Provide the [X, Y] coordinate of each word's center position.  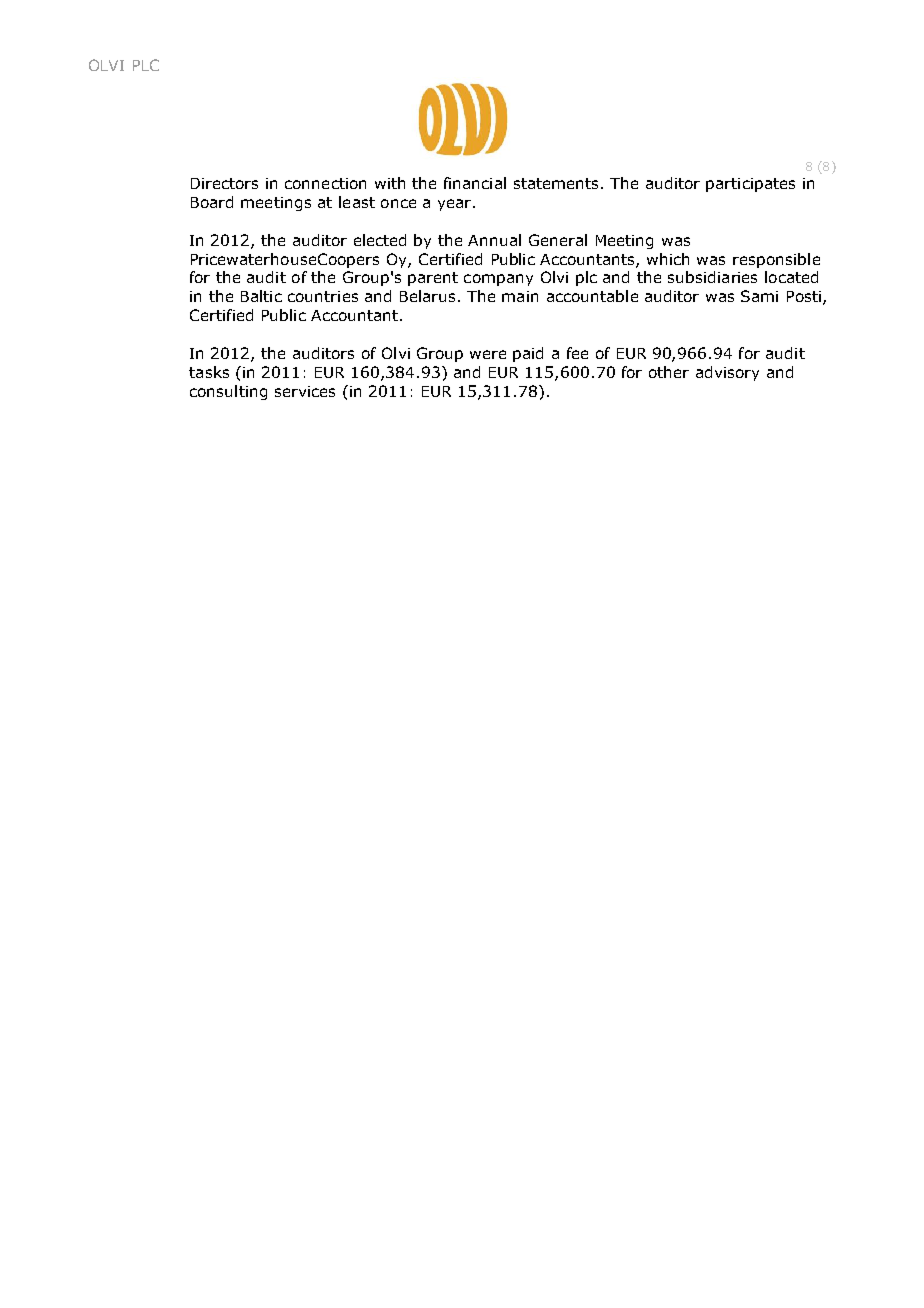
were [488, 354]
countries [323, 296]
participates [750, 185]
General [558, 240]
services [305, 391]
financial [475, 183]
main [520, 296]
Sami [759, 296]
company [498, 280]
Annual [494, 240]
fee [577, 353]
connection [325, 183]
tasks [209, 372]
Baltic [261, 296]
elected [380, 240]
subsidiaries [712, 277]
